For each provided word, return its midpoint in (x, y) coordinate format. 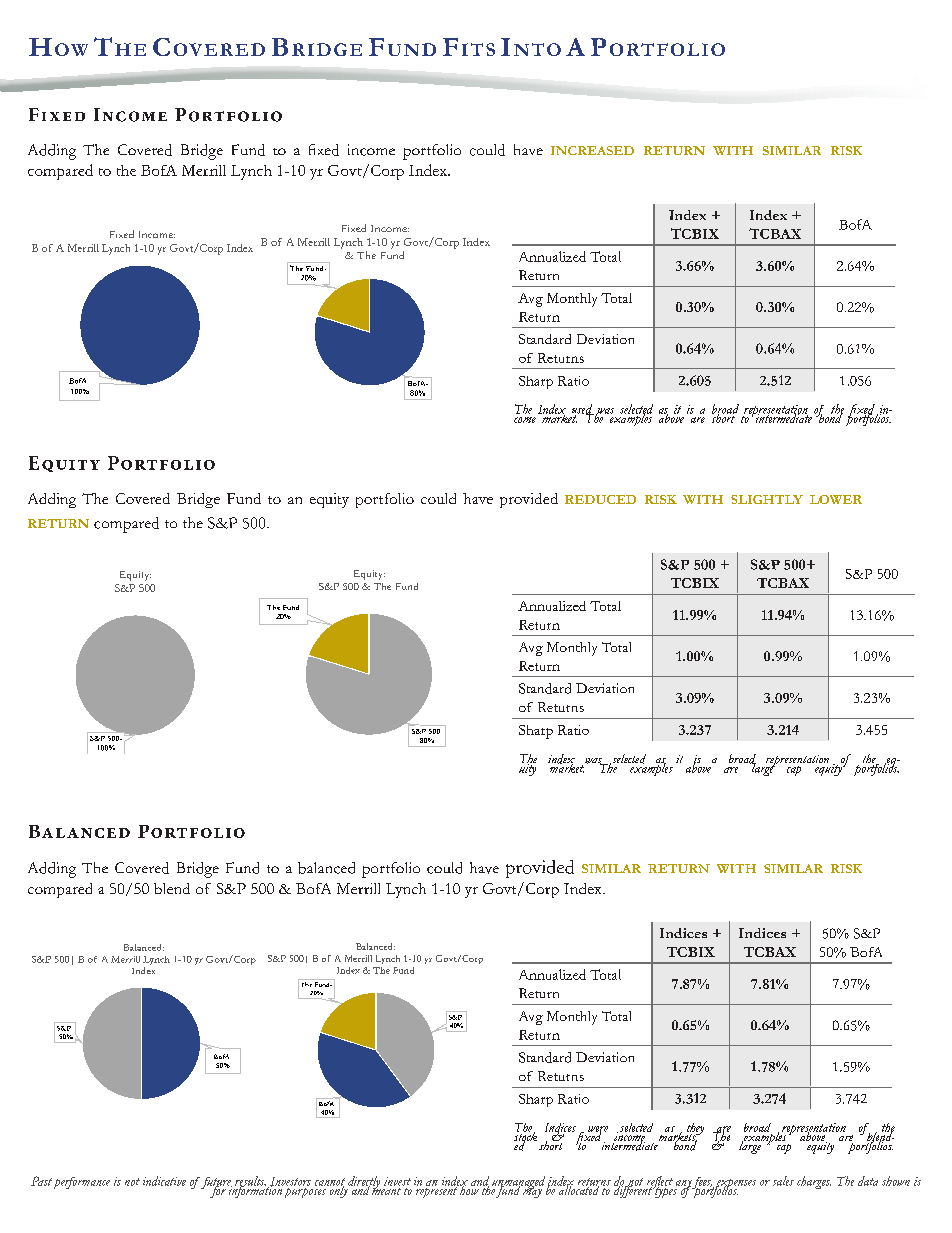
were (598, 1130)
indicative (164, 1181)
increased (592, 150)
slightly (767, 499)
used (583, 410)
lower (836, 499)
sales (783, 1181)
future (217, 1184)
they (694, 1130)
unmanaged (517, 1183)
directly (364, 1183)
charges (814, 1182)
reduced (600, 499)
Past (41, 1181)
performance (82, 1183)
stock (525, 1136)
